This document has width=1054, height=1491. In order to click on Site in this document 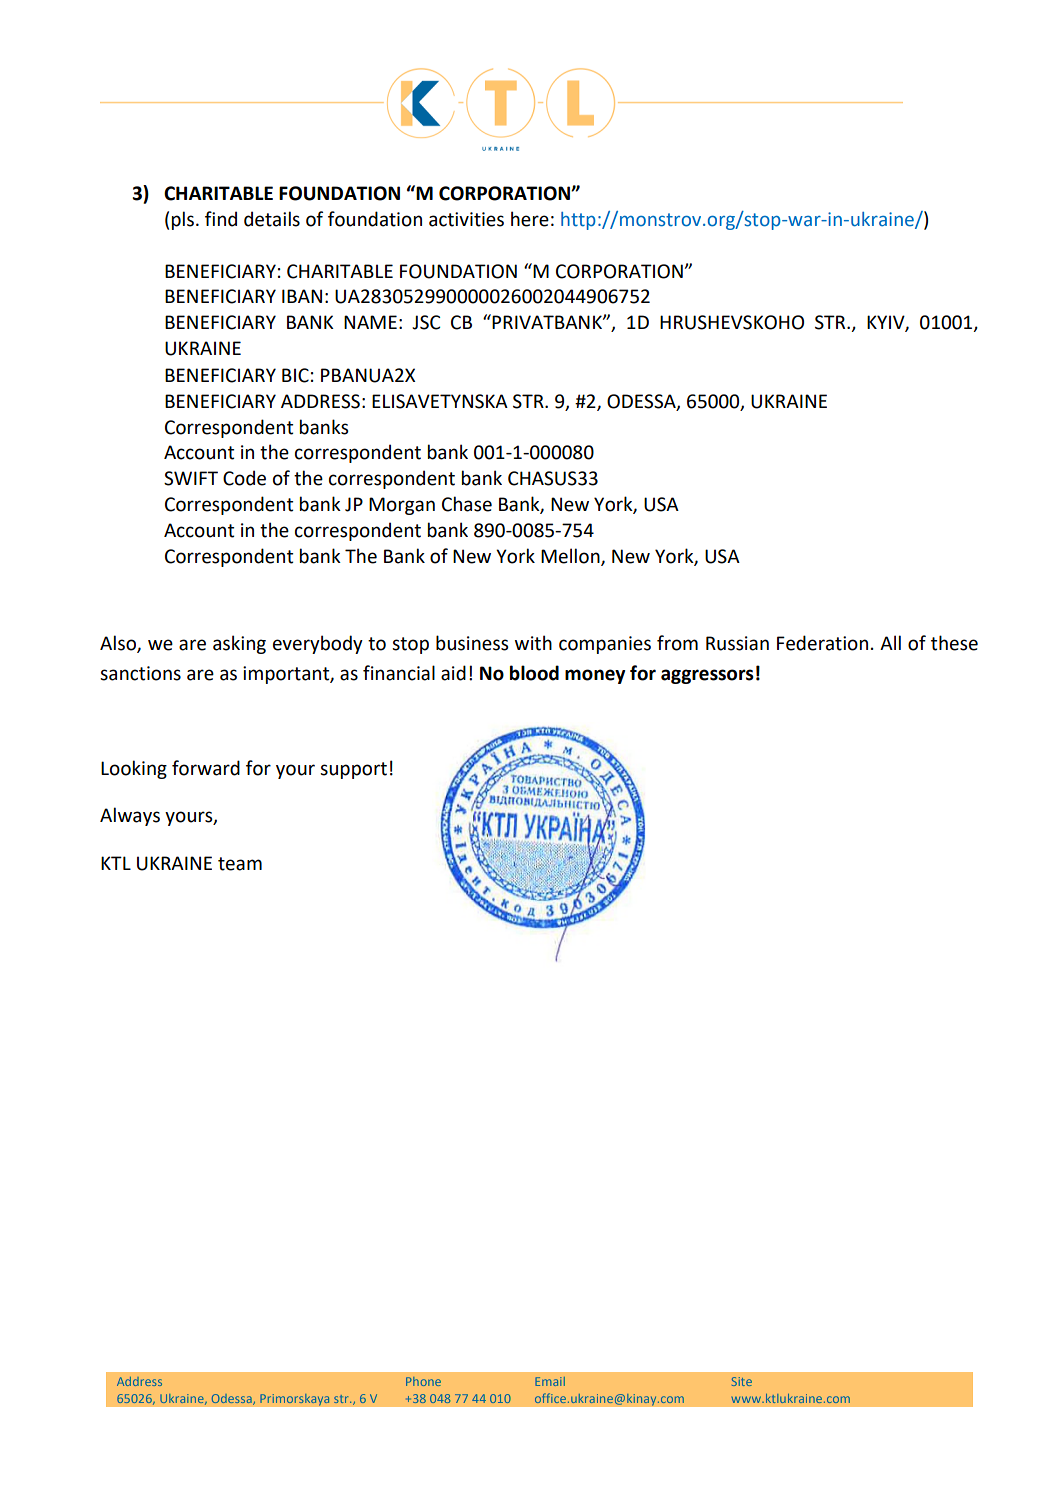, I will do `click(742, 1381)`.
